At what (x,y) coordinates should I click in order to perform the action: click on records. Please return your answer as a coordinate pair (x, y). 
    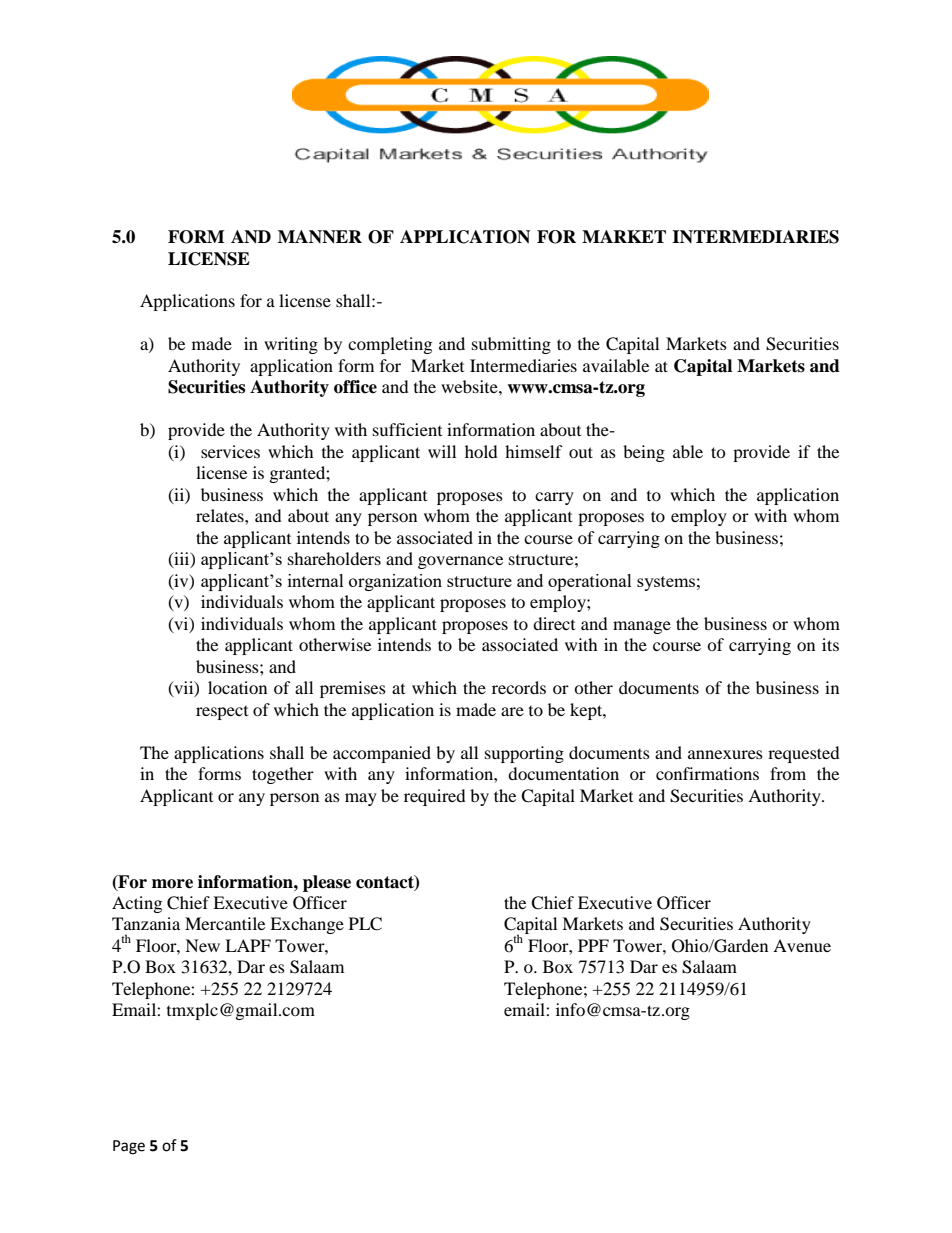
    Looking at the image, I should click on (519, 687).
